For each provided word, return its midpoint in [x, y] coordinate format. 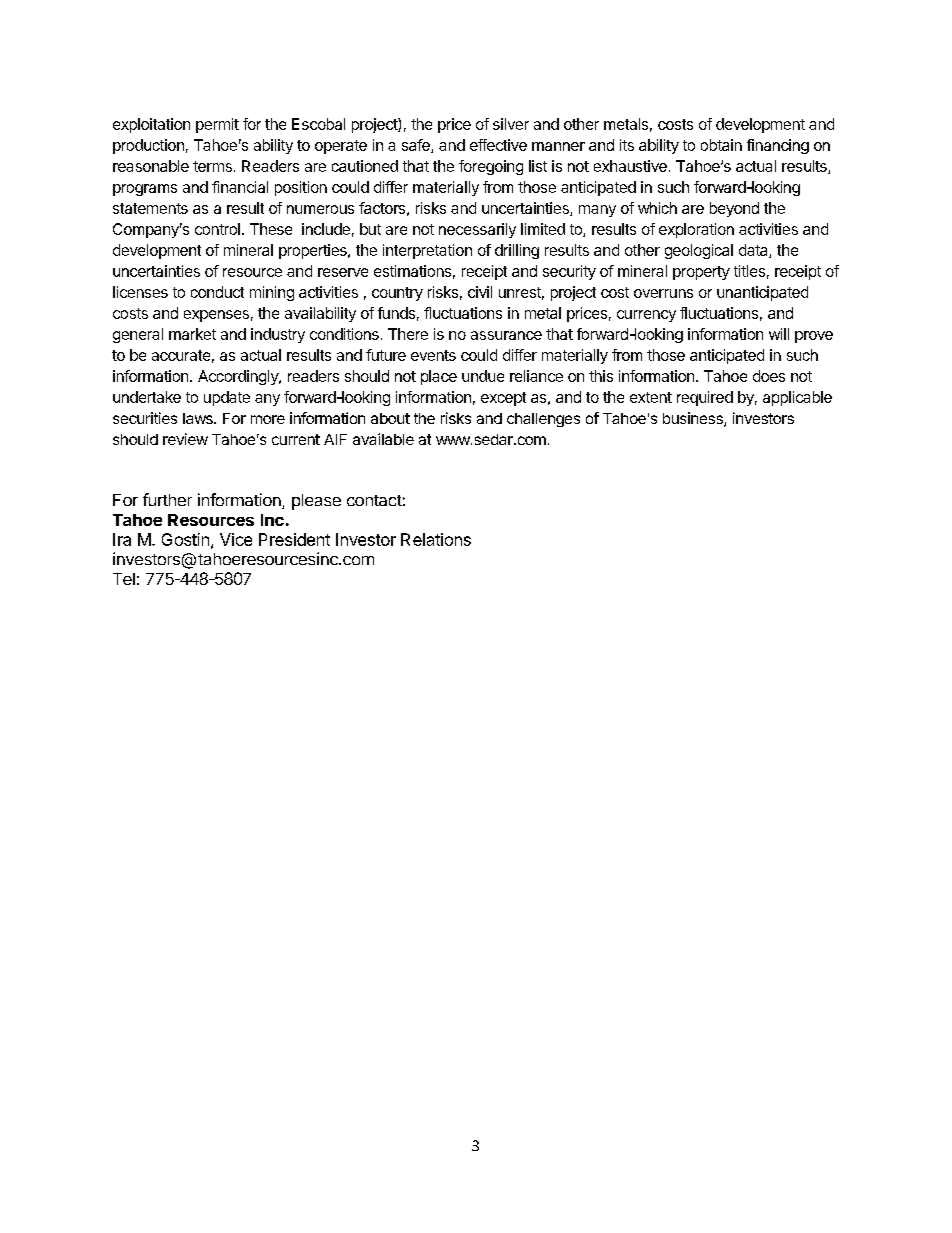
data [754, 251]
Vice [236, 539]
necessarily [477, 230]
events [433, 355]
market [192, 334]
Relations [436, 539]
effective [498, 145]
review [185, 439]
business [694, 419]
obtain [721, 145]
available [383, 439]
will [779, 334]
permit [217, 125]
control [217, 229]
